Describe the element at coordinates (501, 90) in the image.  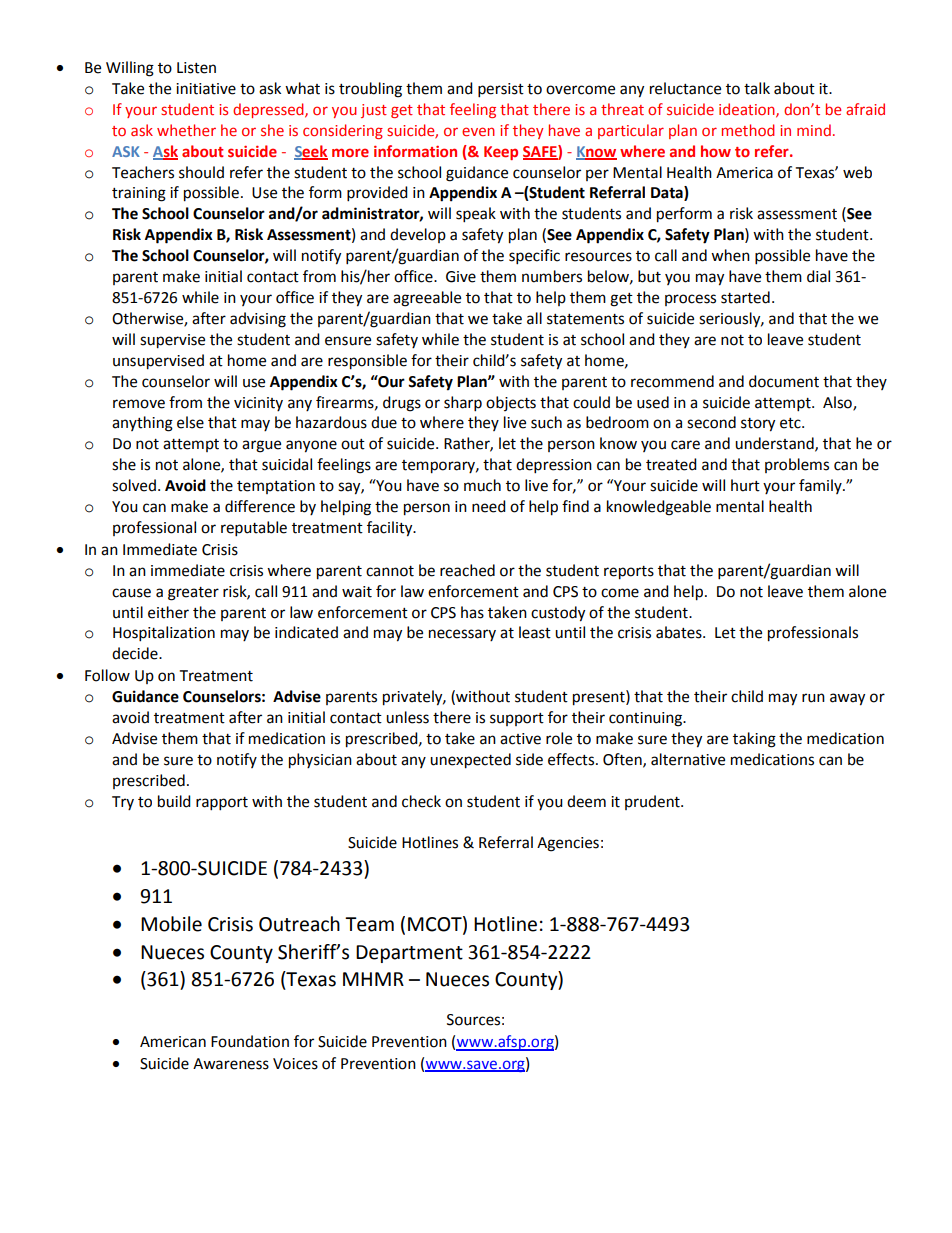
I see `persist` at that location.
